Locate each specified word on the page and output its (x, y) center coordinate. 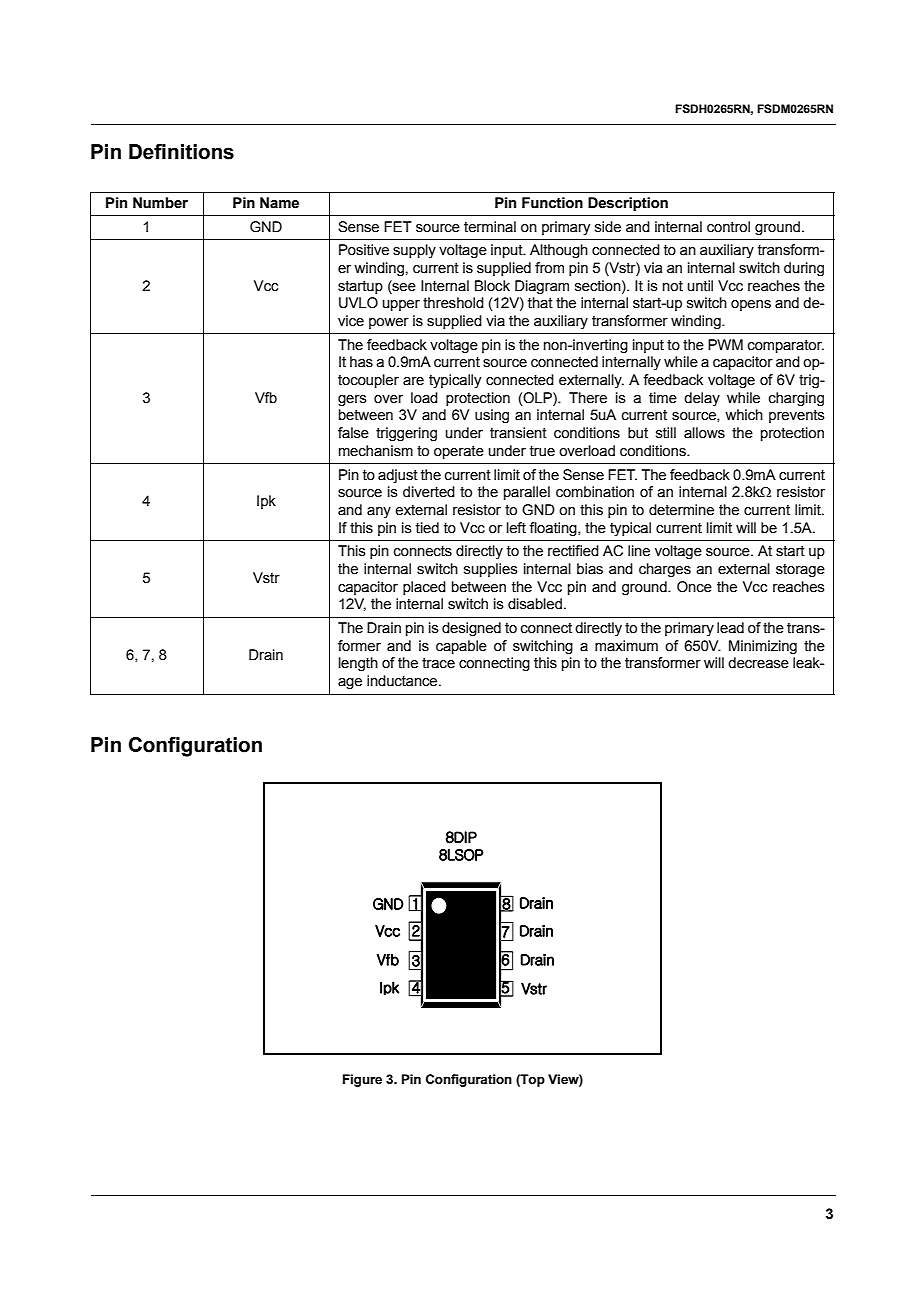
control (728, 227)
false (353, 433)
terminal (490, 227)
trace (438, 663)
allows (704, 433)
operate (459, 452)
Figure (362, 1080)
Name (279, 203)
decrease (758, 663)
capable (461, 647)
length (358, 664)
